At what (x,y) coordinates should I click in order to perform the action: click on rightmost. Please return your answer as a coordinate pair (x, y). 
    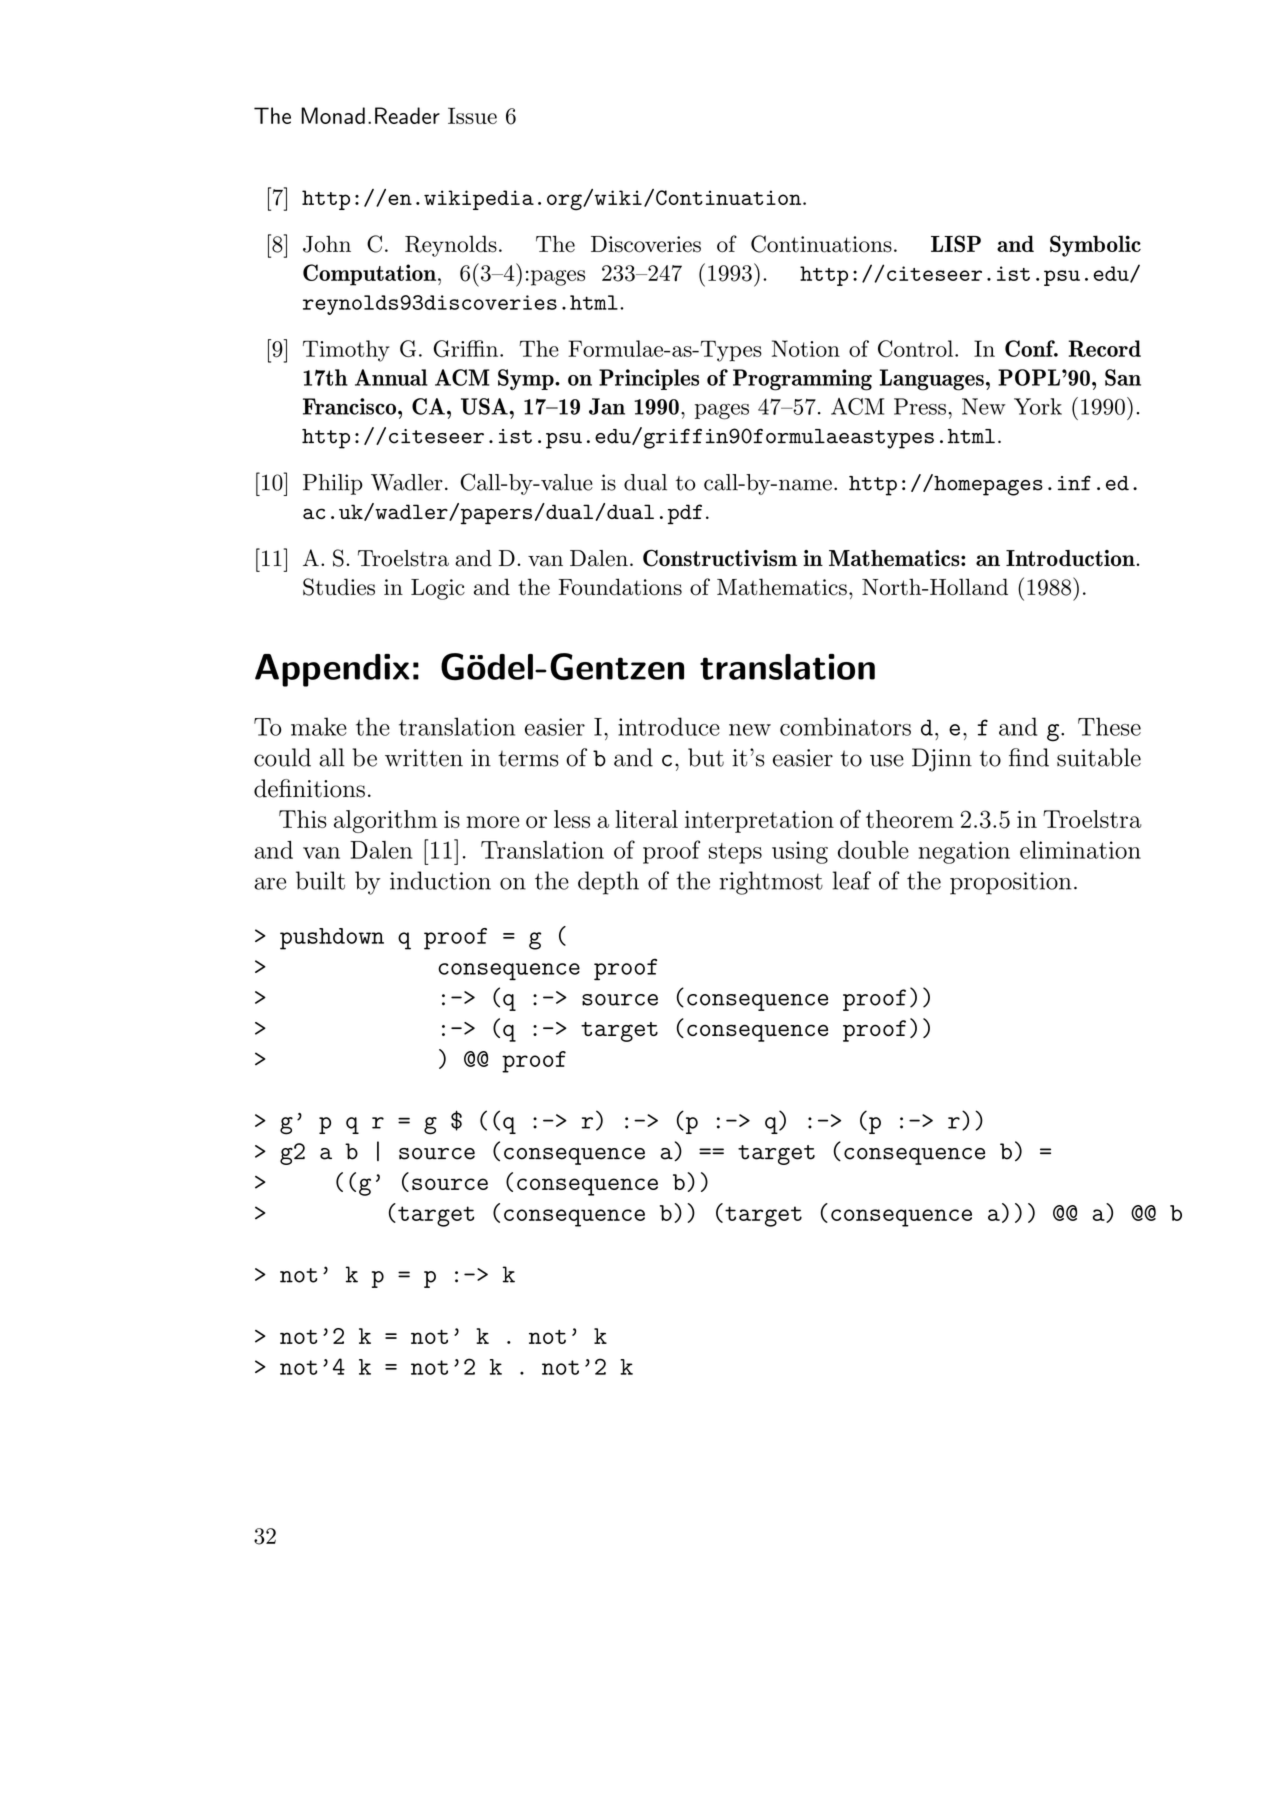
    Looking at the image, I should click on (771, 883).
